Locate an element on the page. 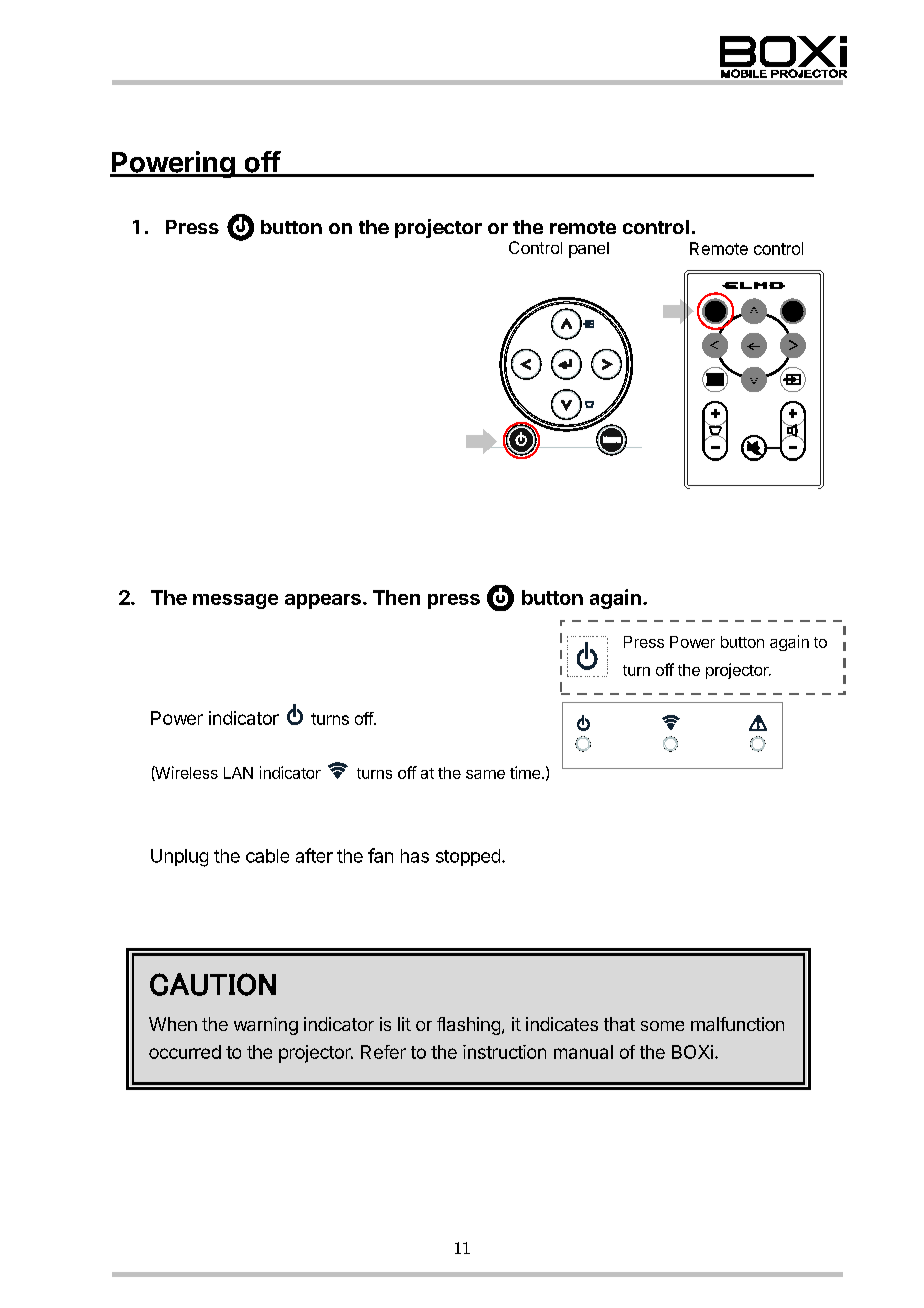 The width and height of the image is (924, 1308). panel is located at coordinates (589, 250).
